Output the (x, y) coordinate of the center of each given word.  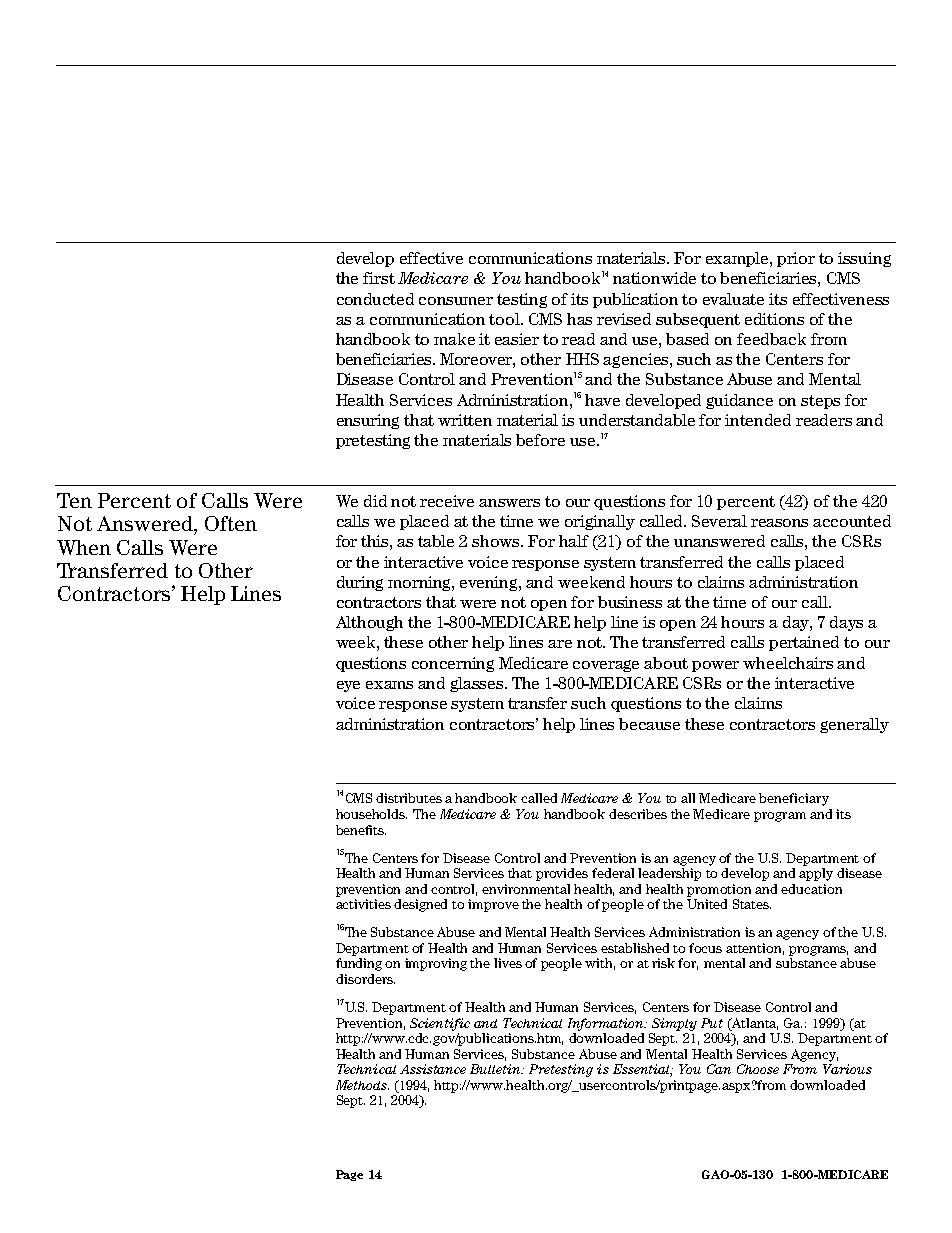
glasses (478, 684)
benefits (361, 830)
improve (493, 905)
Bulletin (497, 1069)
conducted (375, 299)
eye (348, 686)
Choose (758, 1069)
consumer (456, 301)
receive (447, 501)
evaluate (733, 299)
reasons (779, 523)
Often (231, 523)
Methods (362, 1085)
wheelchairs (788, 663)
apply (816, 874)
